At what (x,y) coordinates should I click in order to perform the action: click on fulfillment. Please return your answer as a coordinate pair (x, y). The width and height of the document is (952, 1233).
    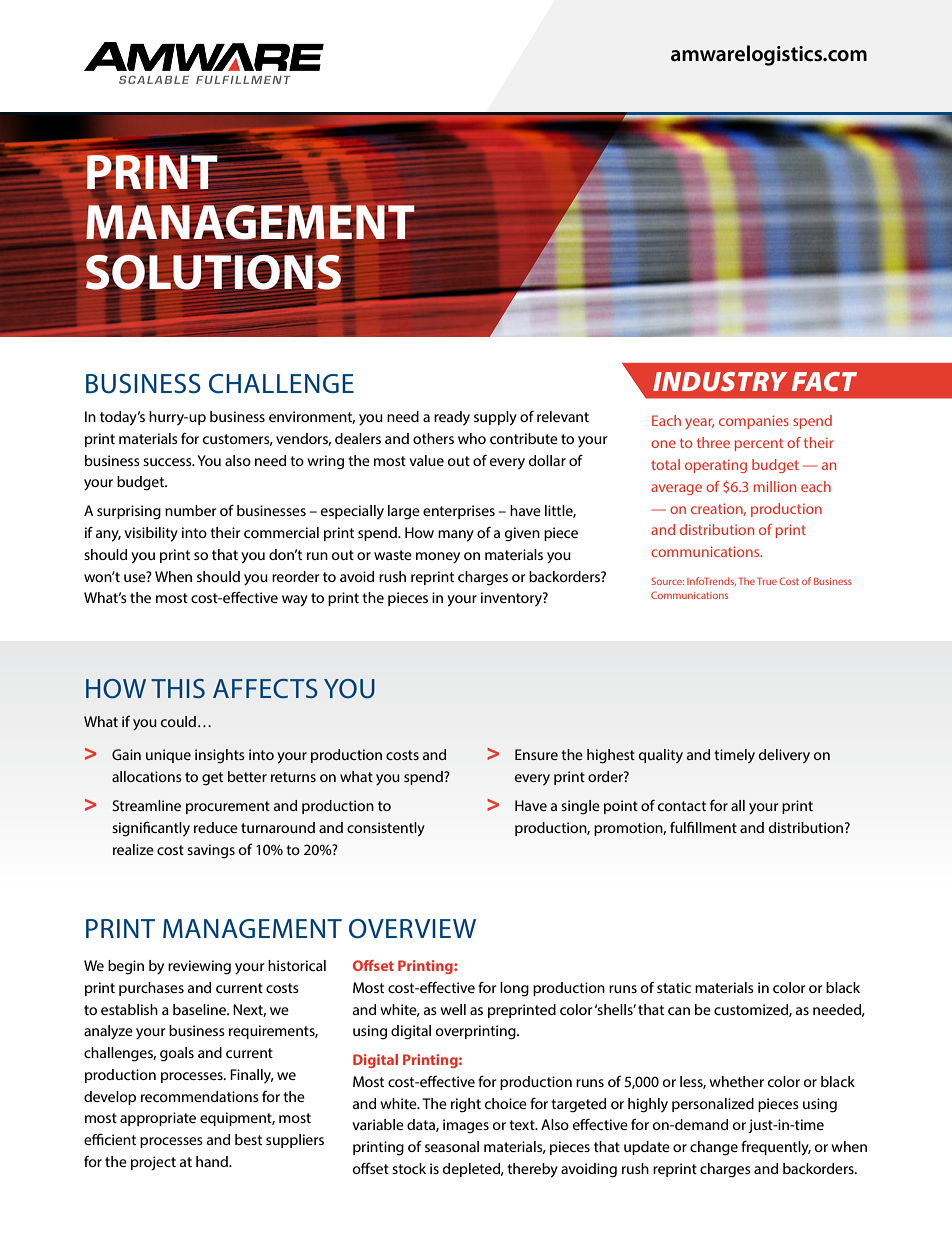
    Looking at the image, I should click on (703, 827).
